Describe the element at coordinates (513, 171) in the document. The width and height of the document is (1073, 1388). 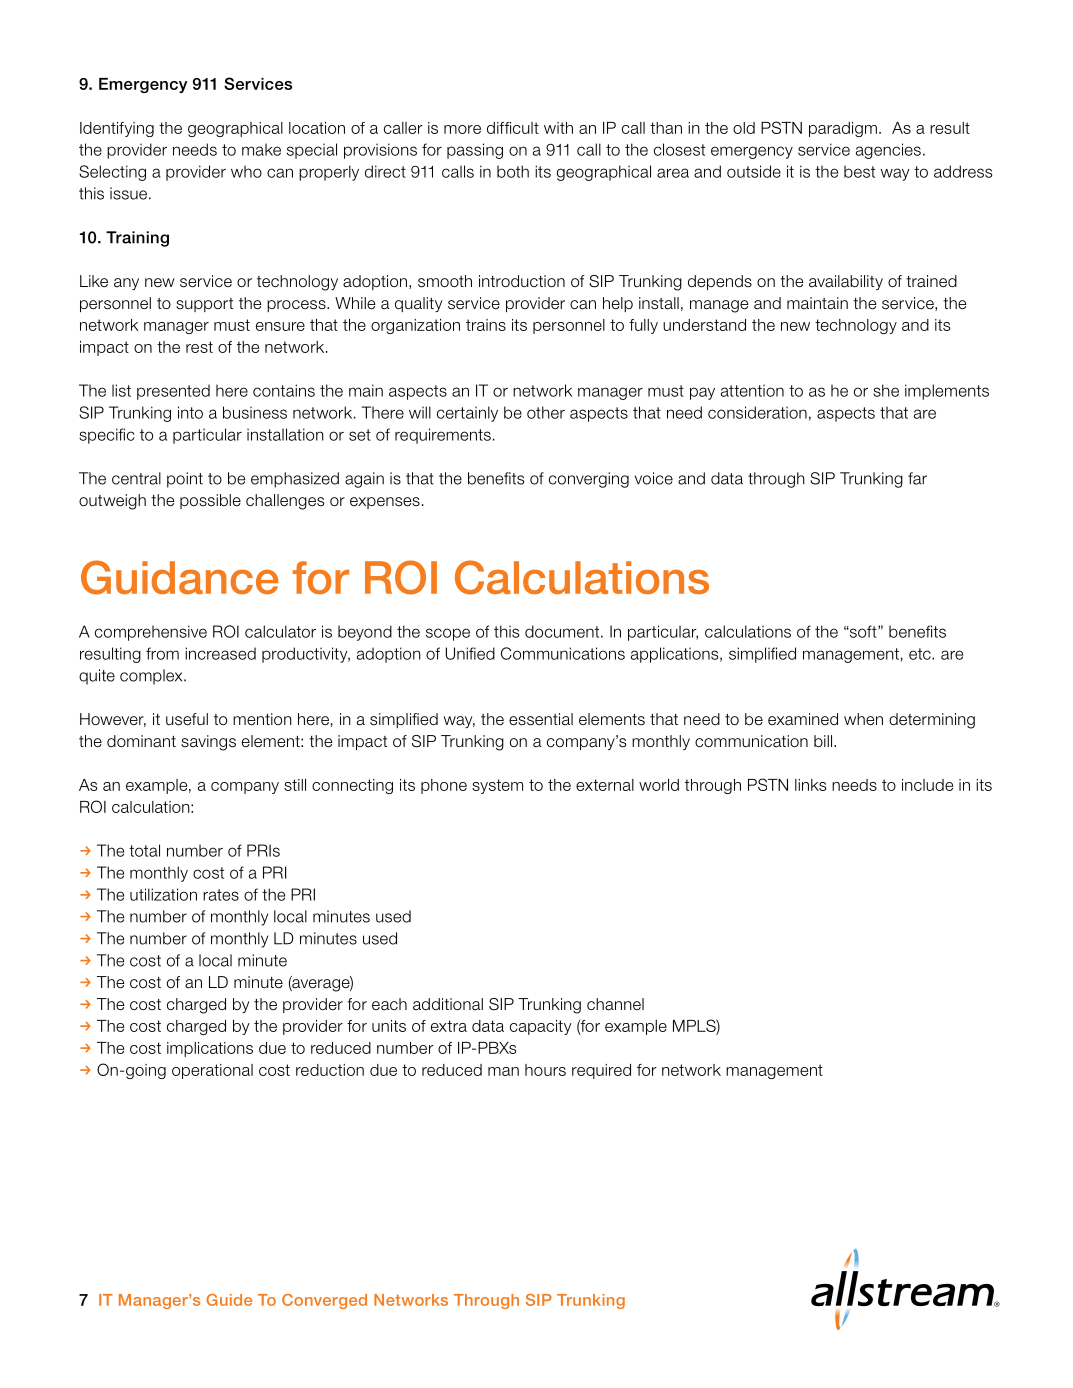
I see `both` at that location.
